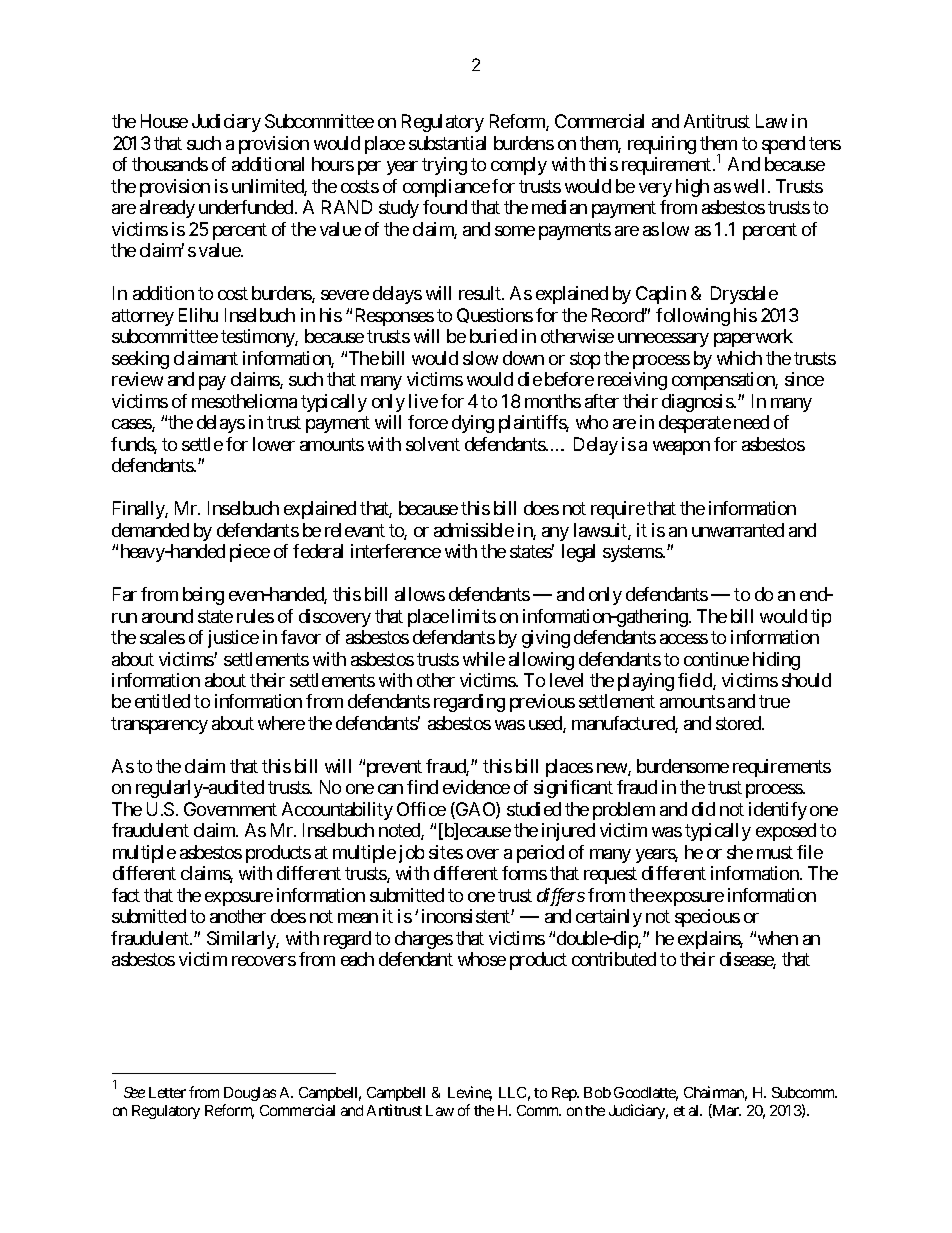 This document has height=1233, width=952. What do you see at coordinates (681, 448) in the document?
I see `weapon` at bounding box center [681, 448].
